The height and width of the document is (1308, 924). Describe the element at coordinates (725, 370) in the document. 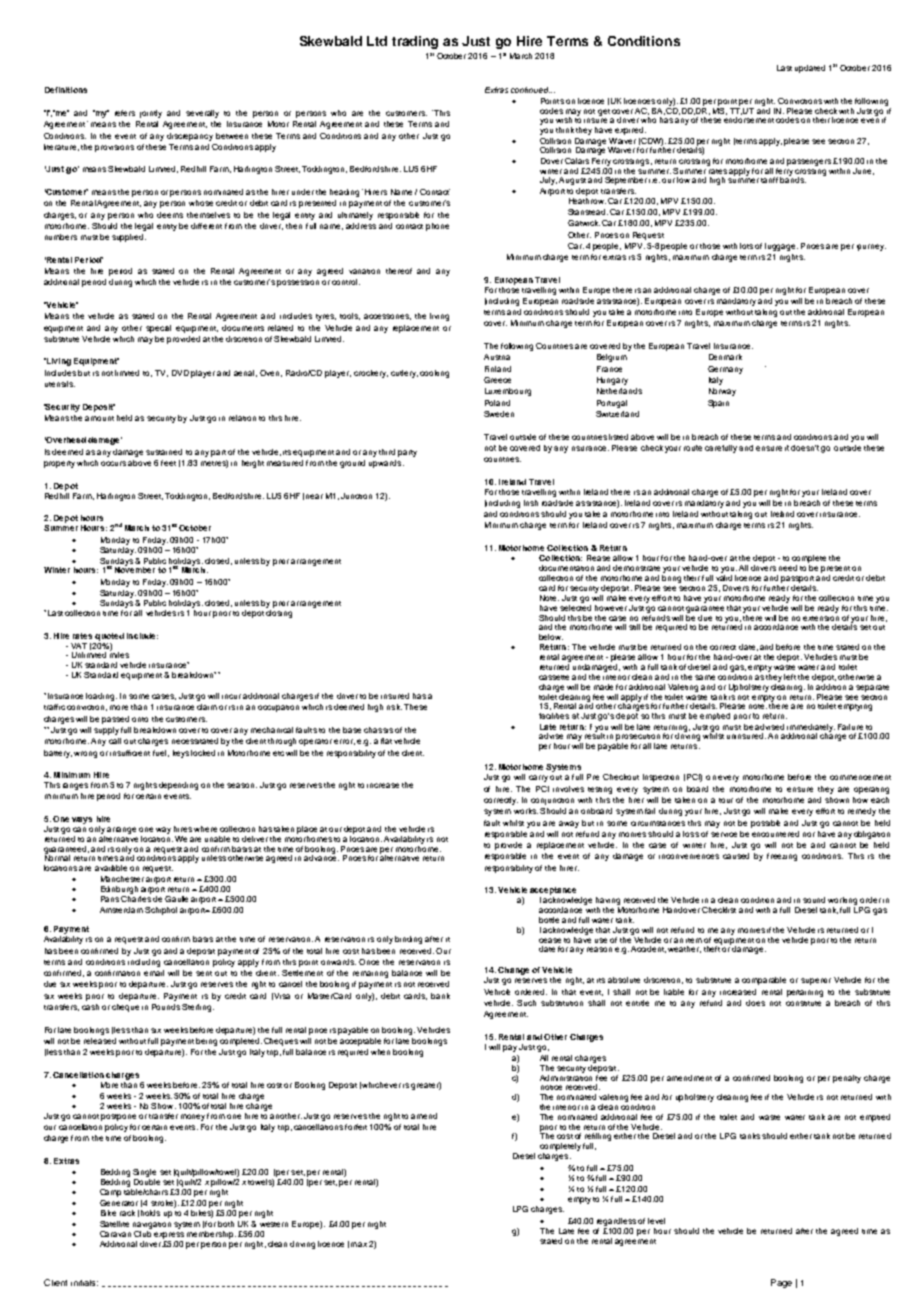

I see `Germany` at that location.
